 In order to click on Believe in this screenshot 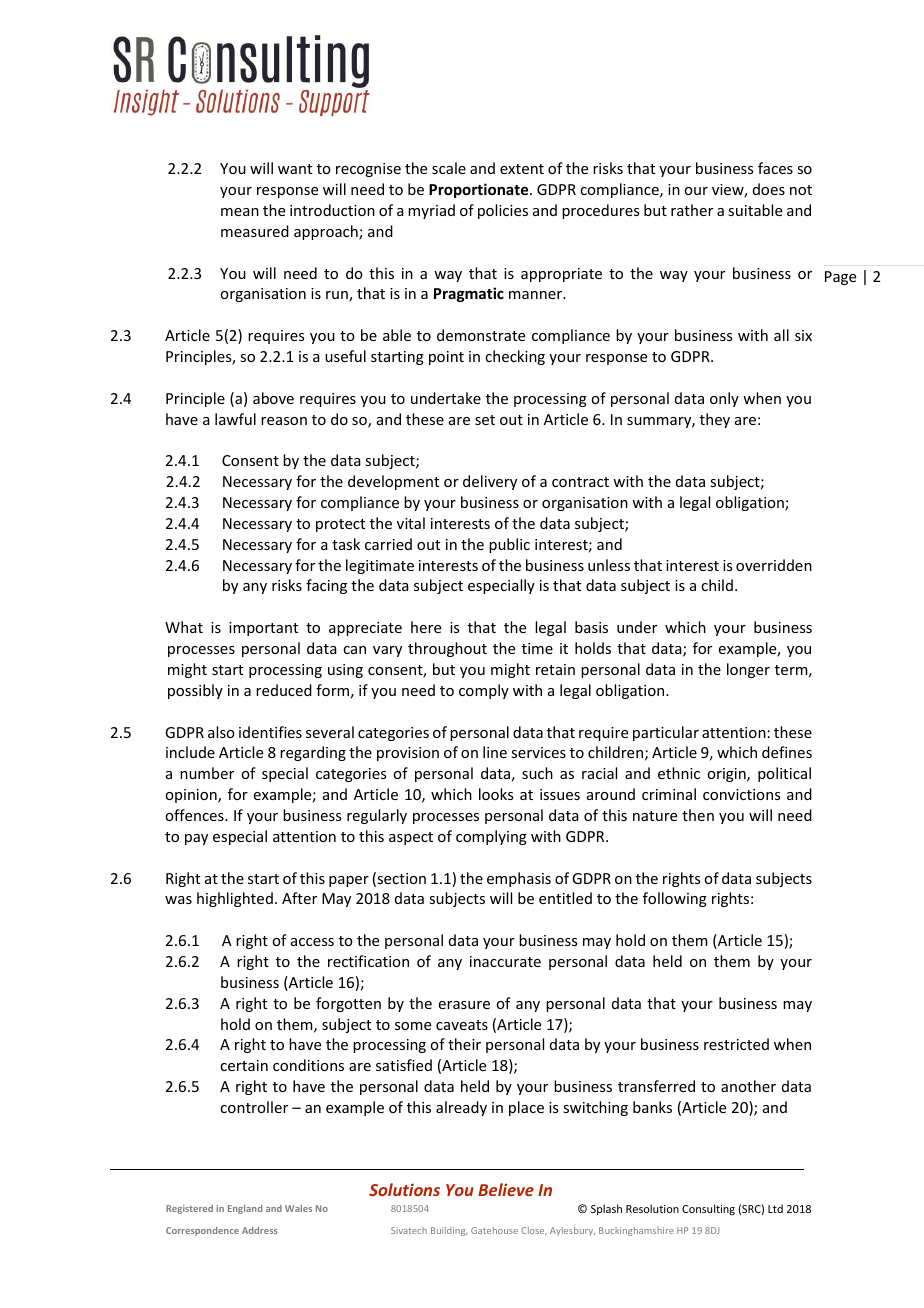, I will do `click(506, 1189)`.
